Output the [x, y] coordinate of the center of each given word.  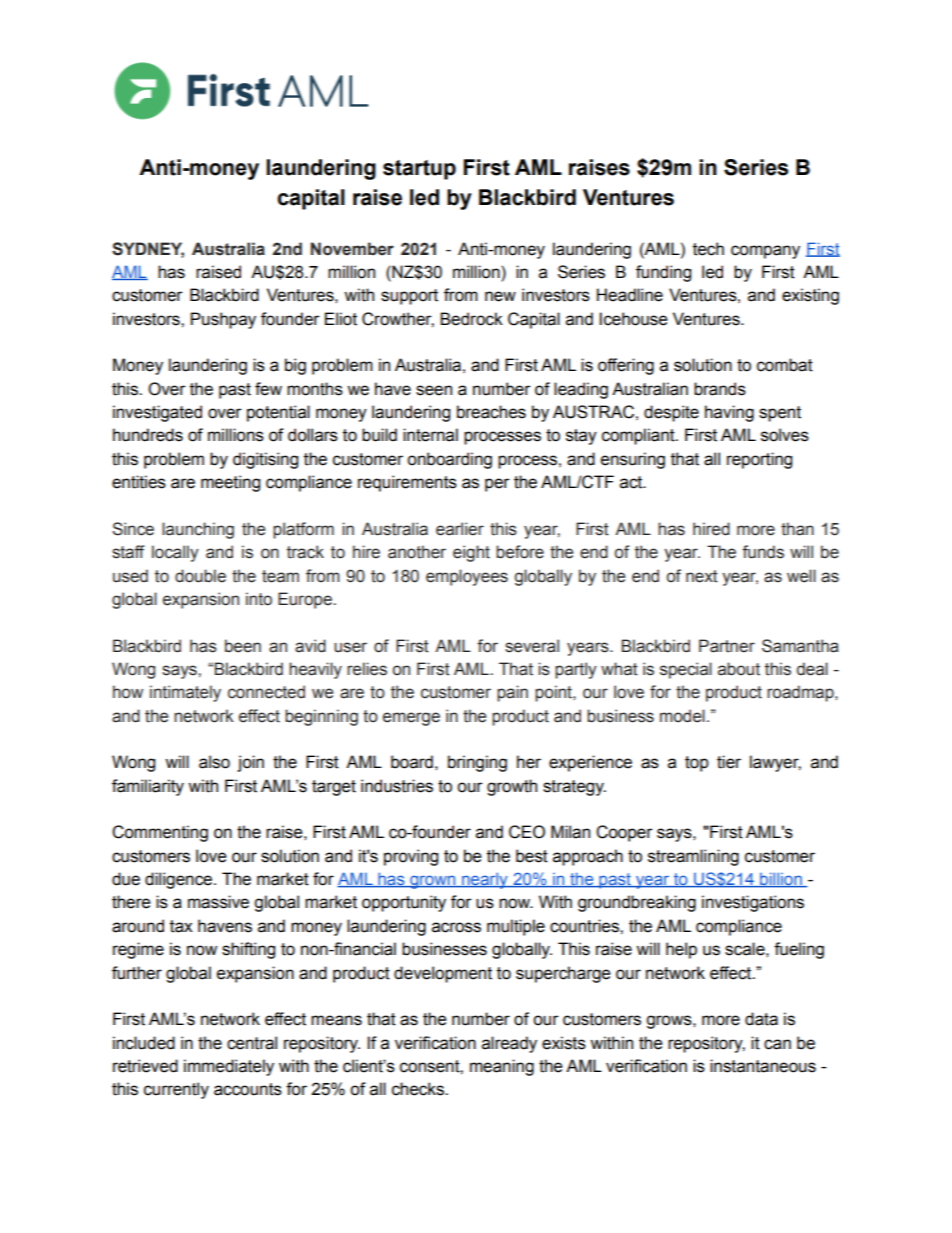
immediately [229, 1067]
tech [708, 249]
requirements [407, 483]
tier [729, 762]
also [214, 762]
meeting [230, 483]
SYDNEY [148, 249]
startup [419, 170]
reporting [759, 460]
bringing [477, 763]
